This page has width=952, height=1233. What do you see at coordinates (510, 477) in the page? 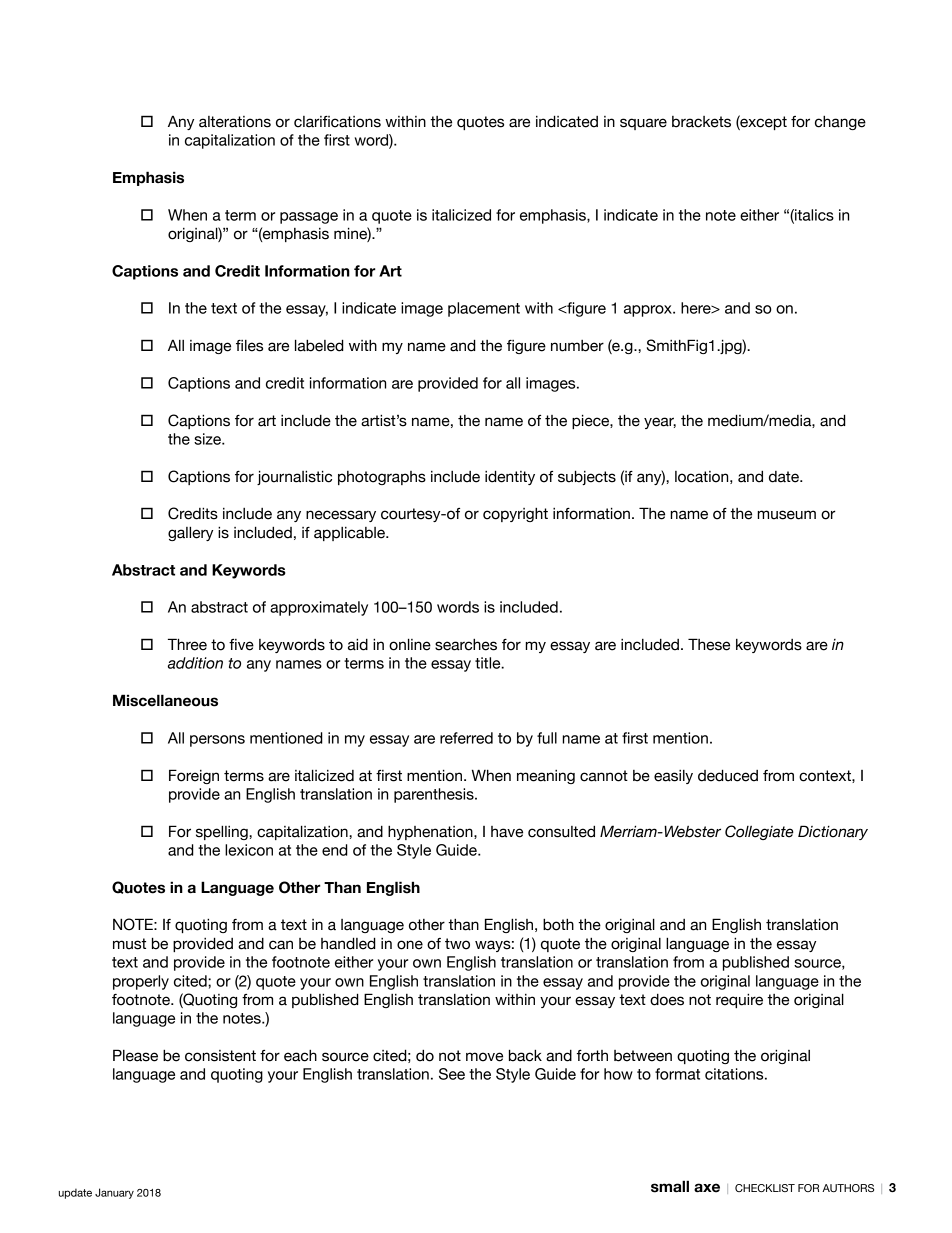
I see `identity` at bounding box center [510, 477].
